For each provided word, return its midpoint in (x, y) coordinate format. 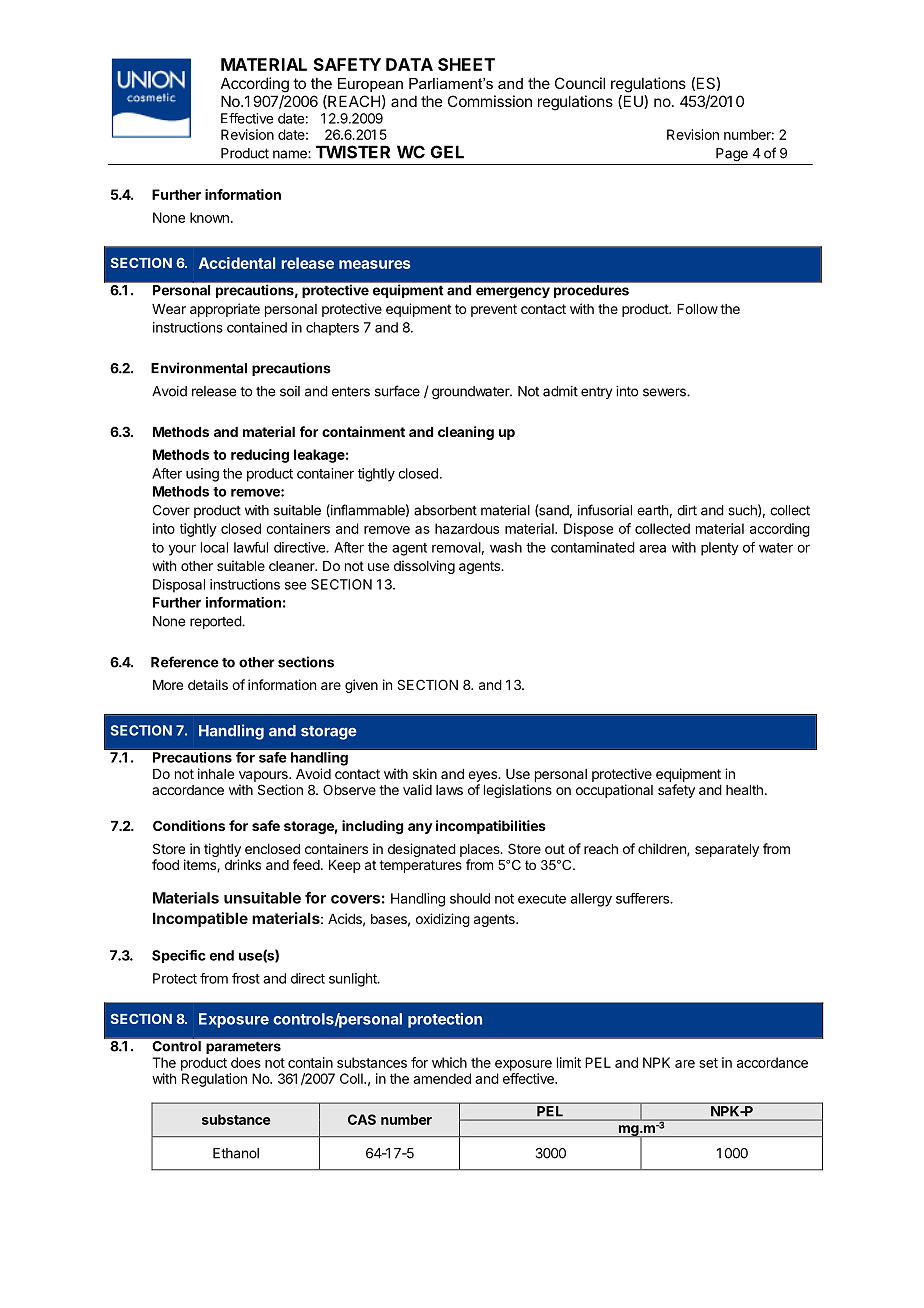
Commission (490, 101)
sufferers (643, 898)
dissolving (424, 567)
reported (216, 622)
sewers (665, 392)
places (481, 850)
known (209, 217)
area (652, 549)
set (708, 1063)
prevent (494, 310)
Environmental (199, 368)
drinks (243, 864)
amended (442, 1078)
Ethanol (236, 1153)
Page (732, 155)
